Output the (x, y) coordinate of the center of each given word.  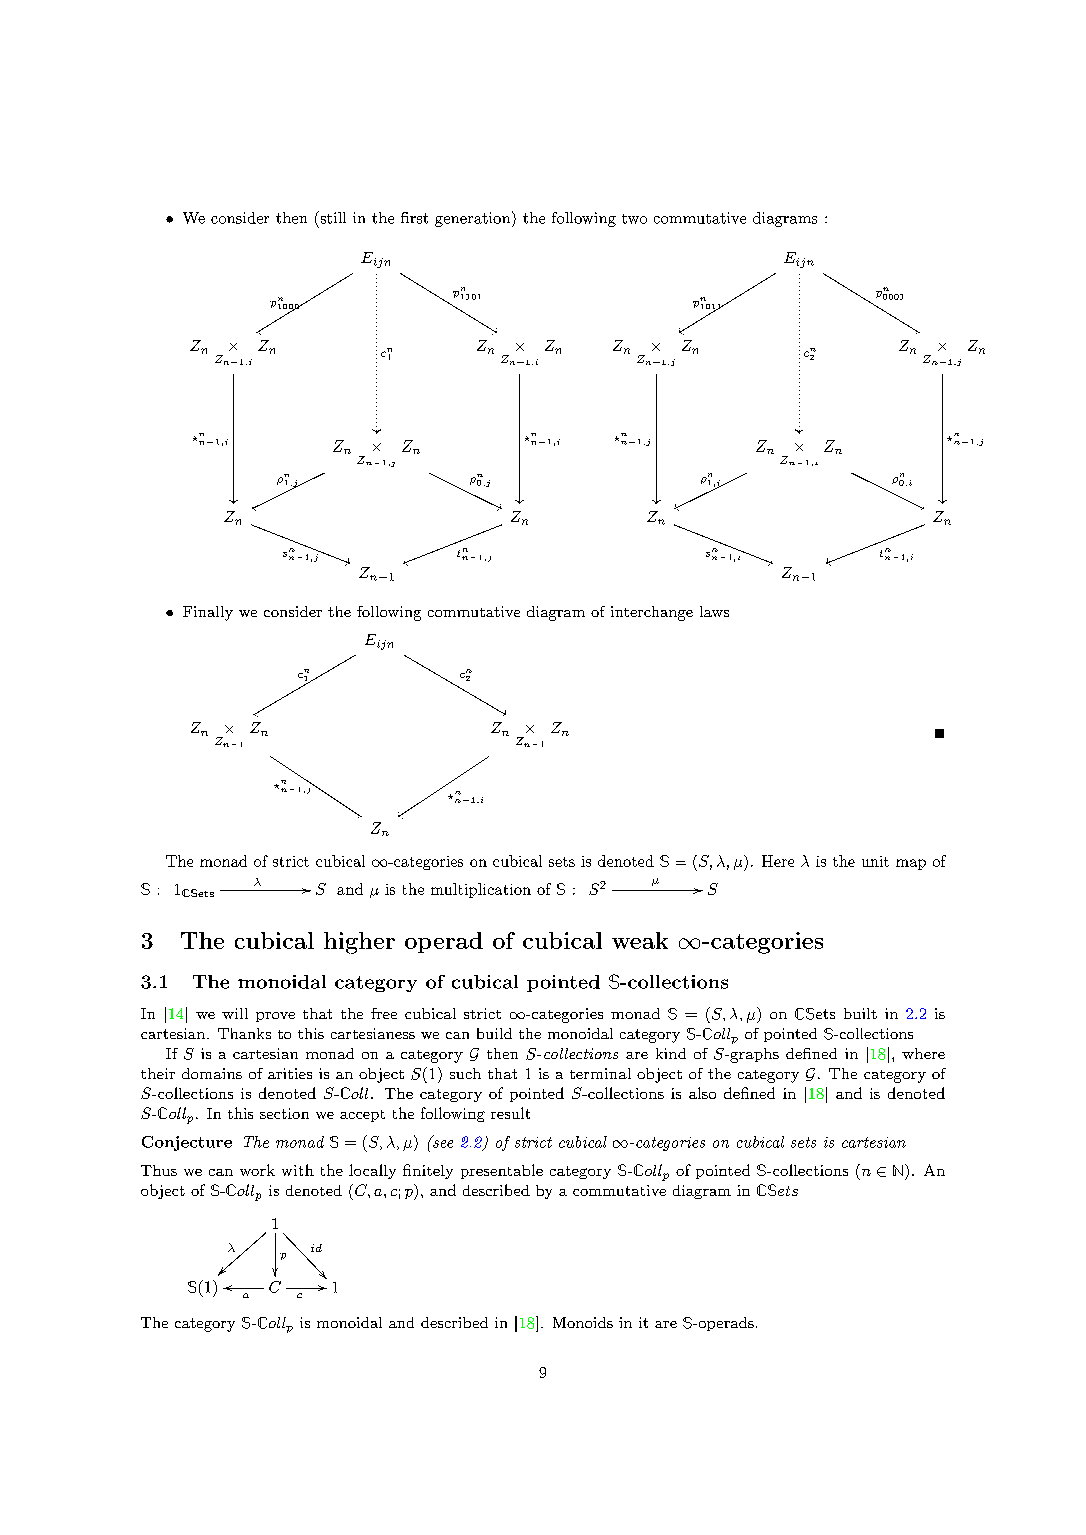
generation (472, 219)
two (634, 219)
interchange (652, 613)
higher (359, 943)
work (257, 1170)
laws (714, 611)
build (494, 1033)
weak (640, 940)
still (332, 217)
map (911, 864)
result (510, 1113)
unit (875, 861)
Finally (208, 613)
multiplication (481, 890)
